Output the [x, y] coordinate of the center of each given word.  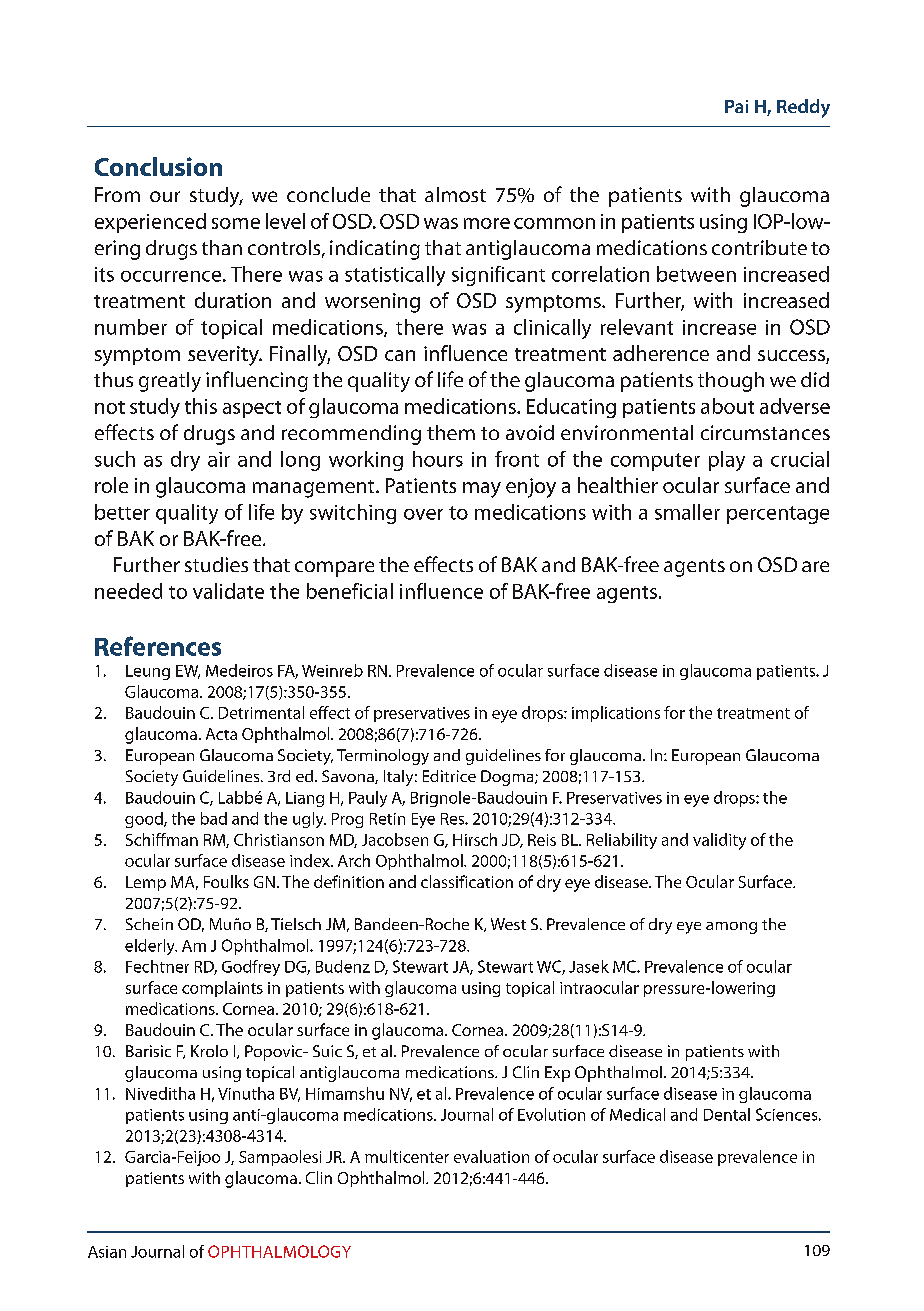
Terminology [383, 757]
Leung [148, 672]
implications [616, 714]
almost [455, 194]
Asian [107, 1252]
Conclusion [158, 166]
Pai [736, 106]
